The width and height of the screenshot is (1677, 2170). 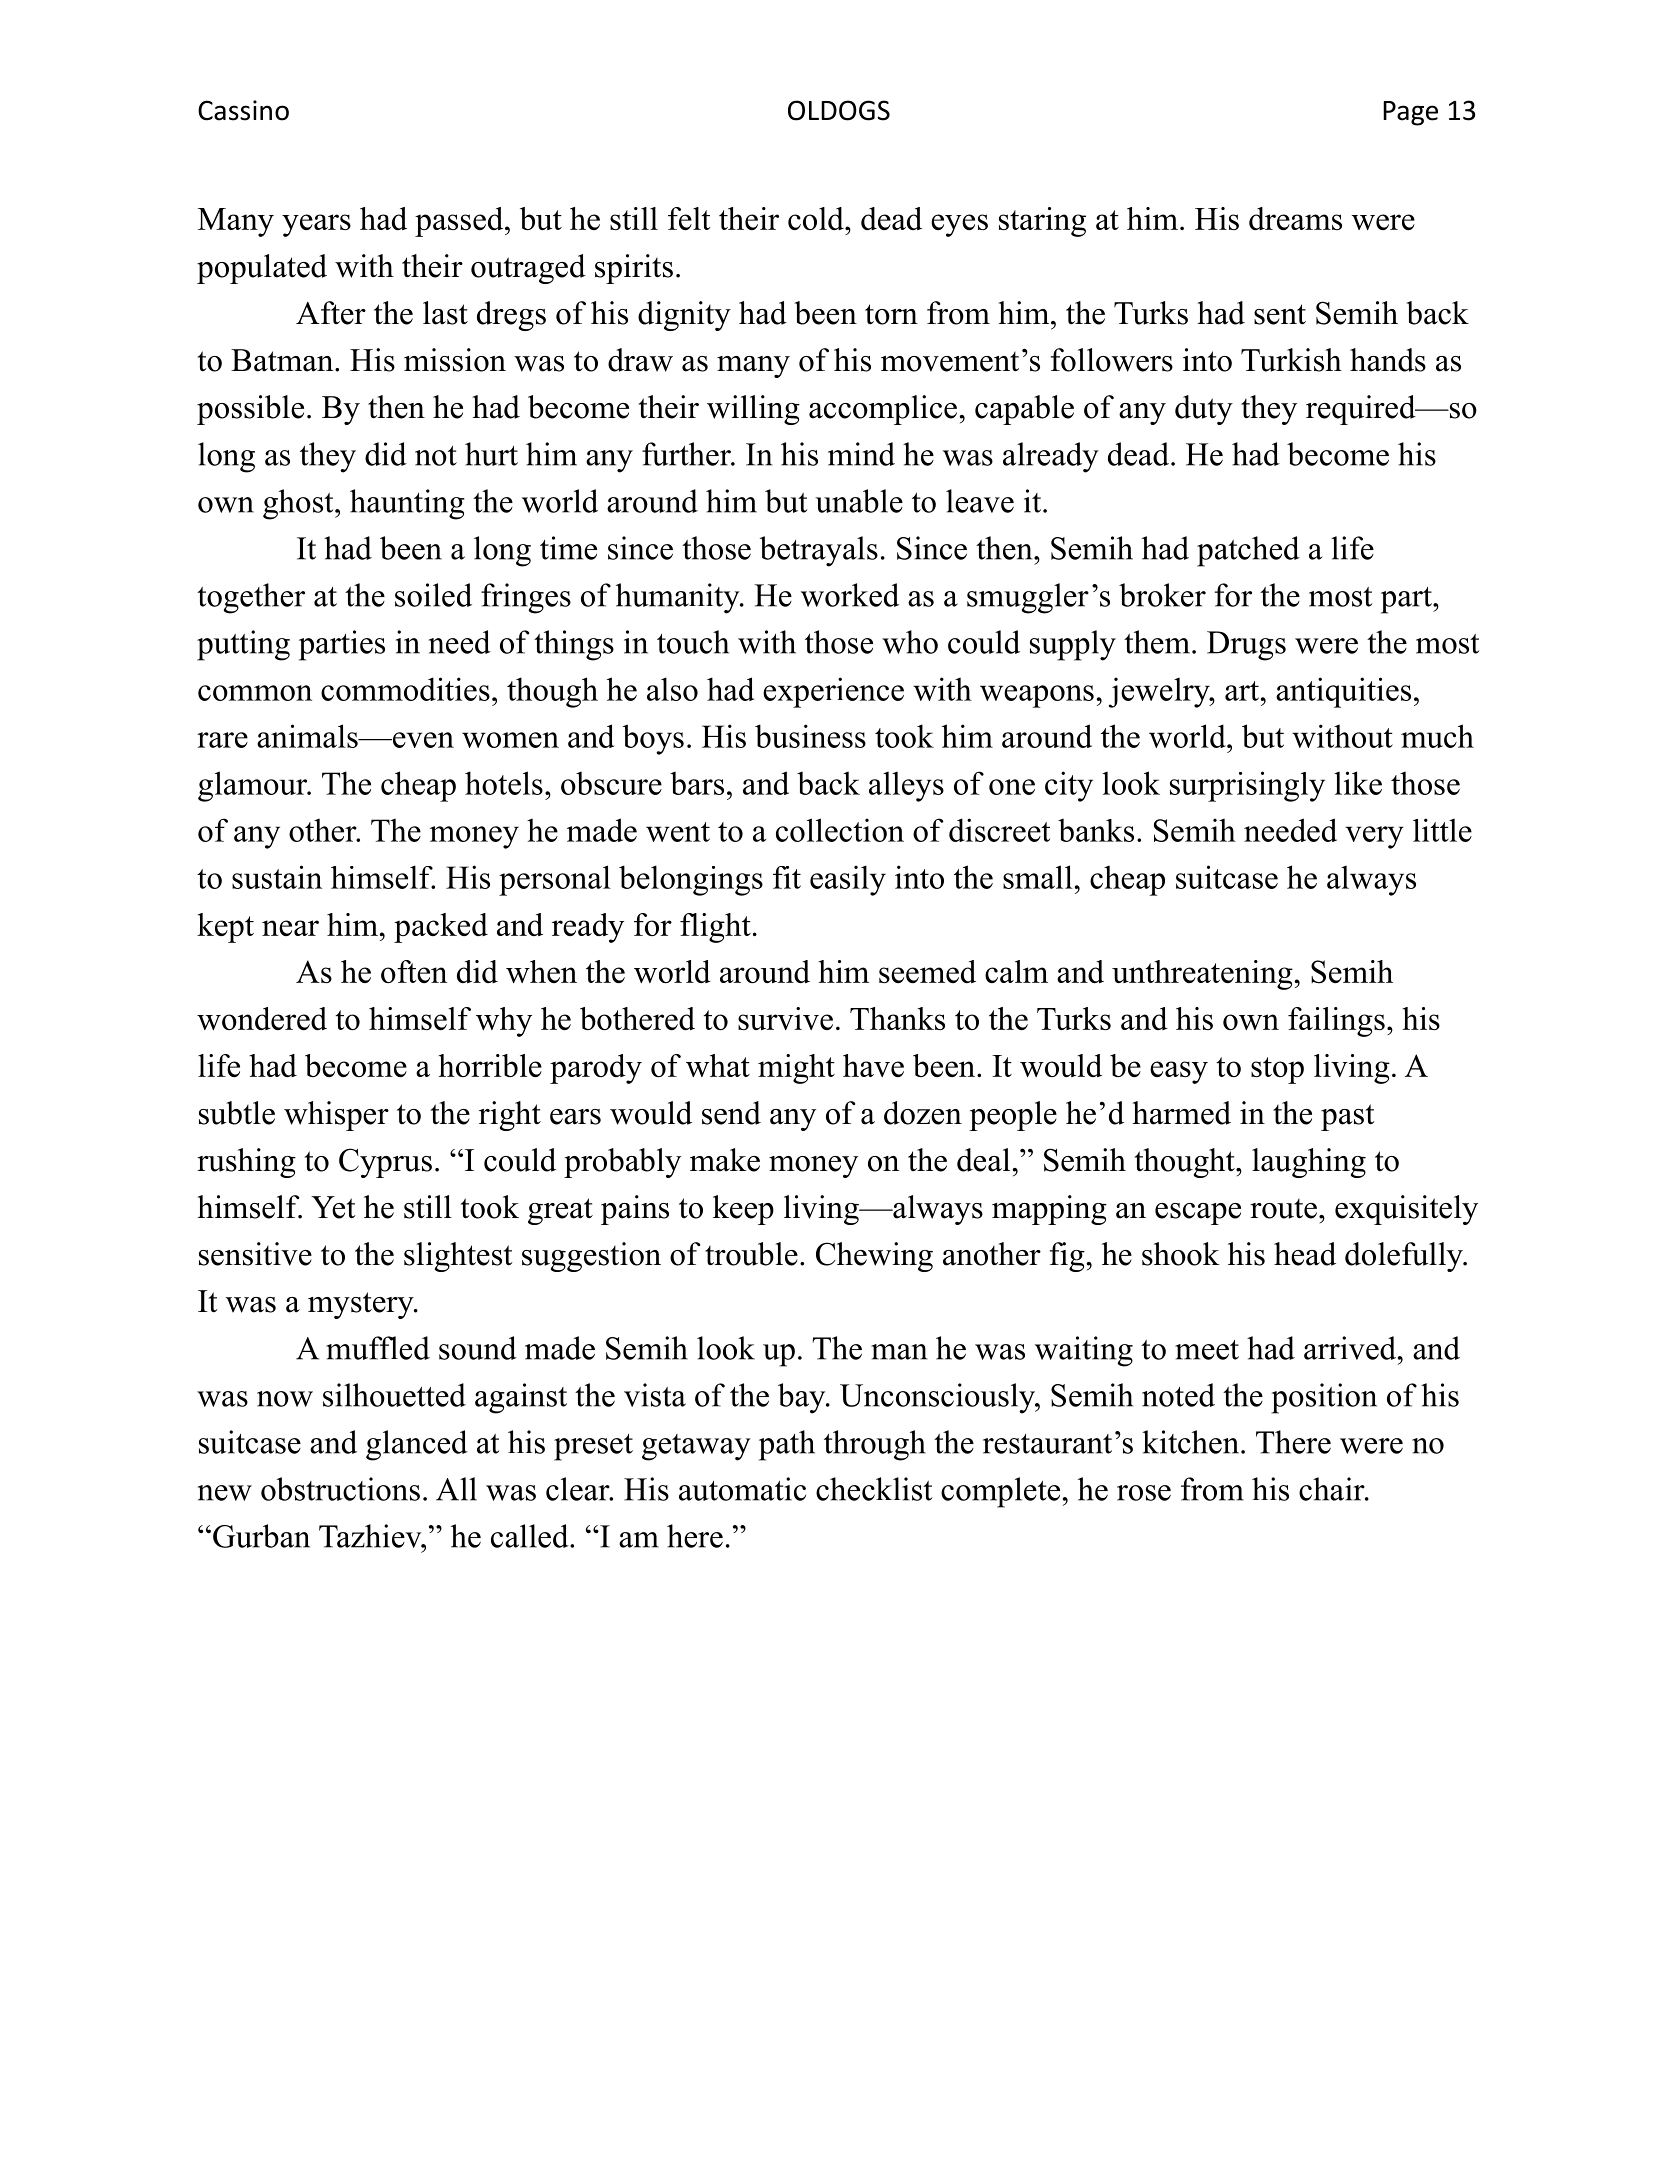 I want to click on patched, so click(x=1248, y=551).
